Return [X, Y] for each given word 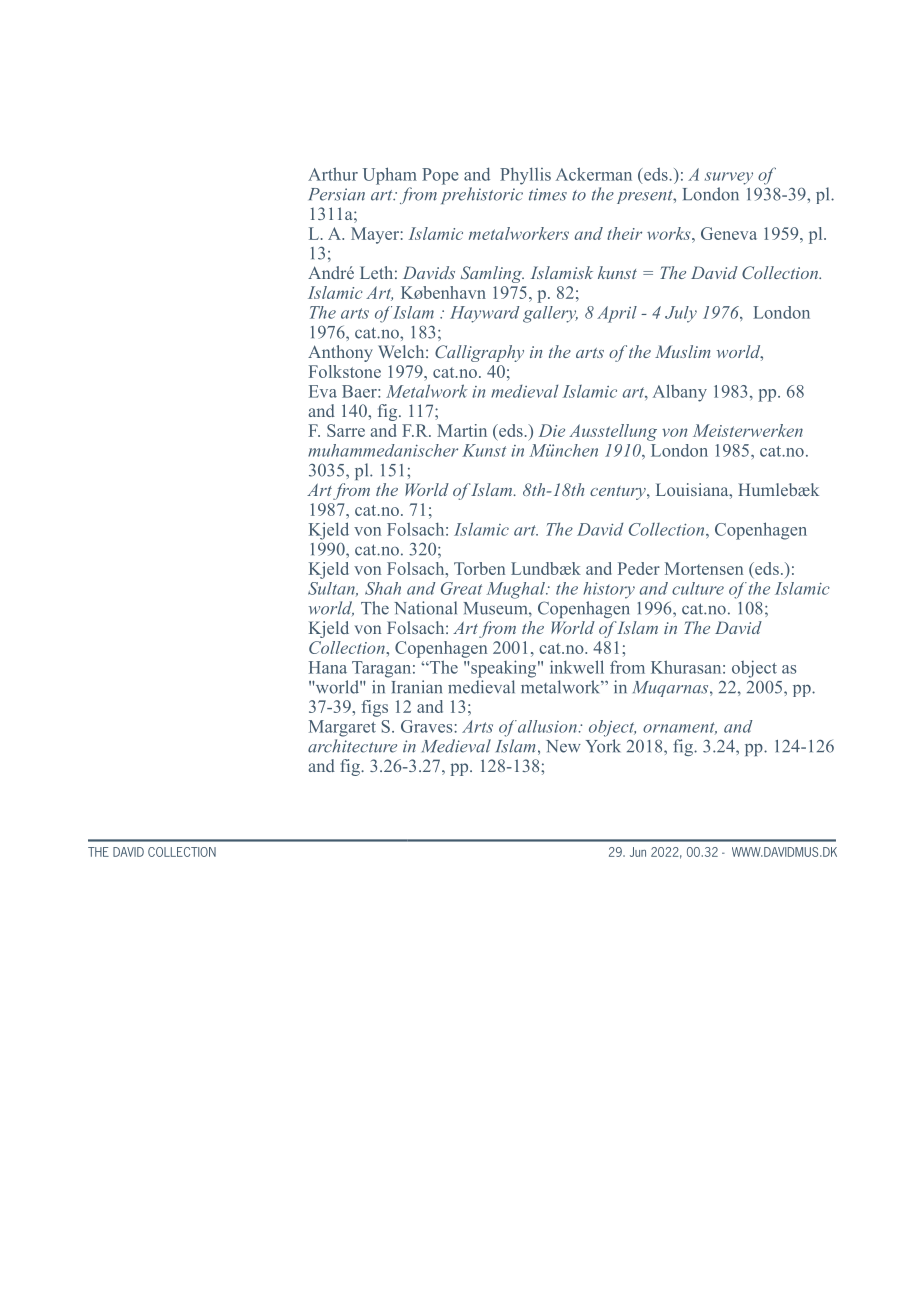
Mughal [517, 590]
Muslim [682, 351]
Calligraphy [479, 353]
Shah [383, 588]
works [670, 233]
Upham [390, 176]
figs [374, 708]
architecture [352, 746]
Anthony [340, 353]
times [548, 194]
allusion [547, 726]
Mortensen [704, 568]
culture [698, 588]
